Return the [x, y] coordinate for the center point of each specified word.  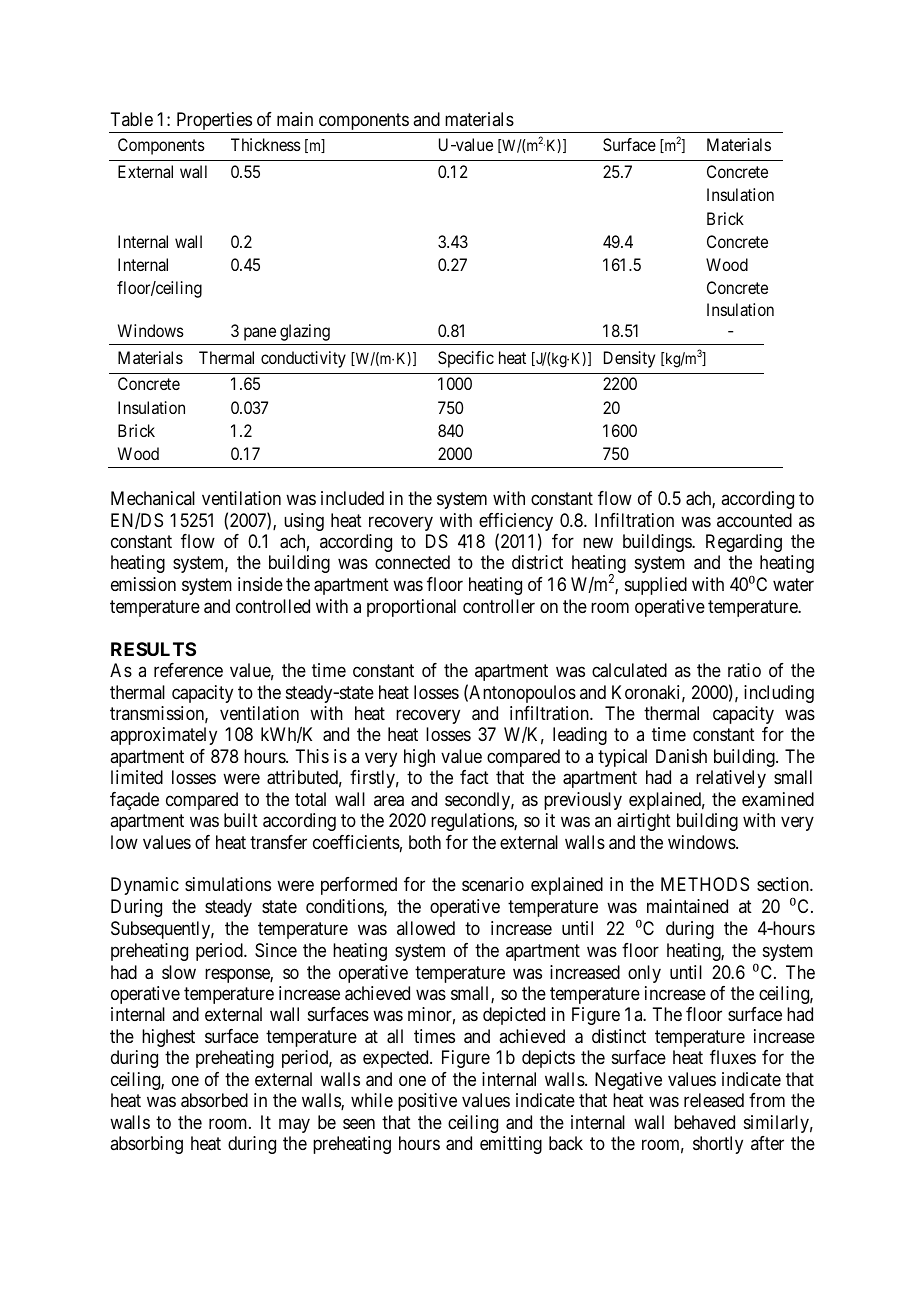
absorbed [214, 1100]
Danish [681, 756]
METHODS [705, 884]
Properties [213, 122]
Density [629, 359]
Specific [466, 359]
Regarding [744, 543]
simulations [228, 884]
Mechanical [153, 498]
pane [260, 334]
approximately [163, 736]
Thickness [266, 144]
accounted [754, 520]
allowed [426, 928]
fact [474, 777]
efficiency [516, 523]
